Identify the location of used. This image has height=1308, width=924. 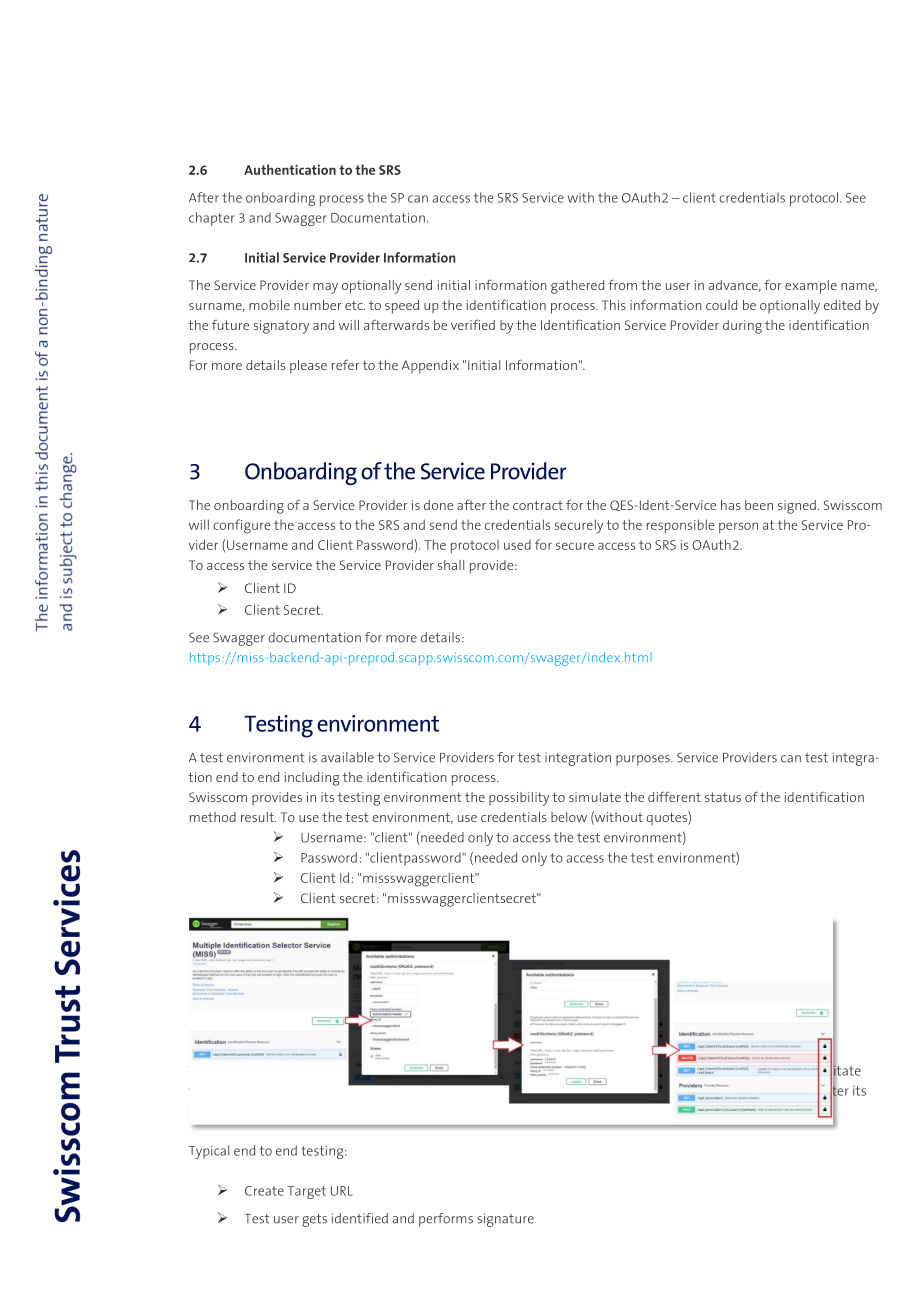
(517, 545).
